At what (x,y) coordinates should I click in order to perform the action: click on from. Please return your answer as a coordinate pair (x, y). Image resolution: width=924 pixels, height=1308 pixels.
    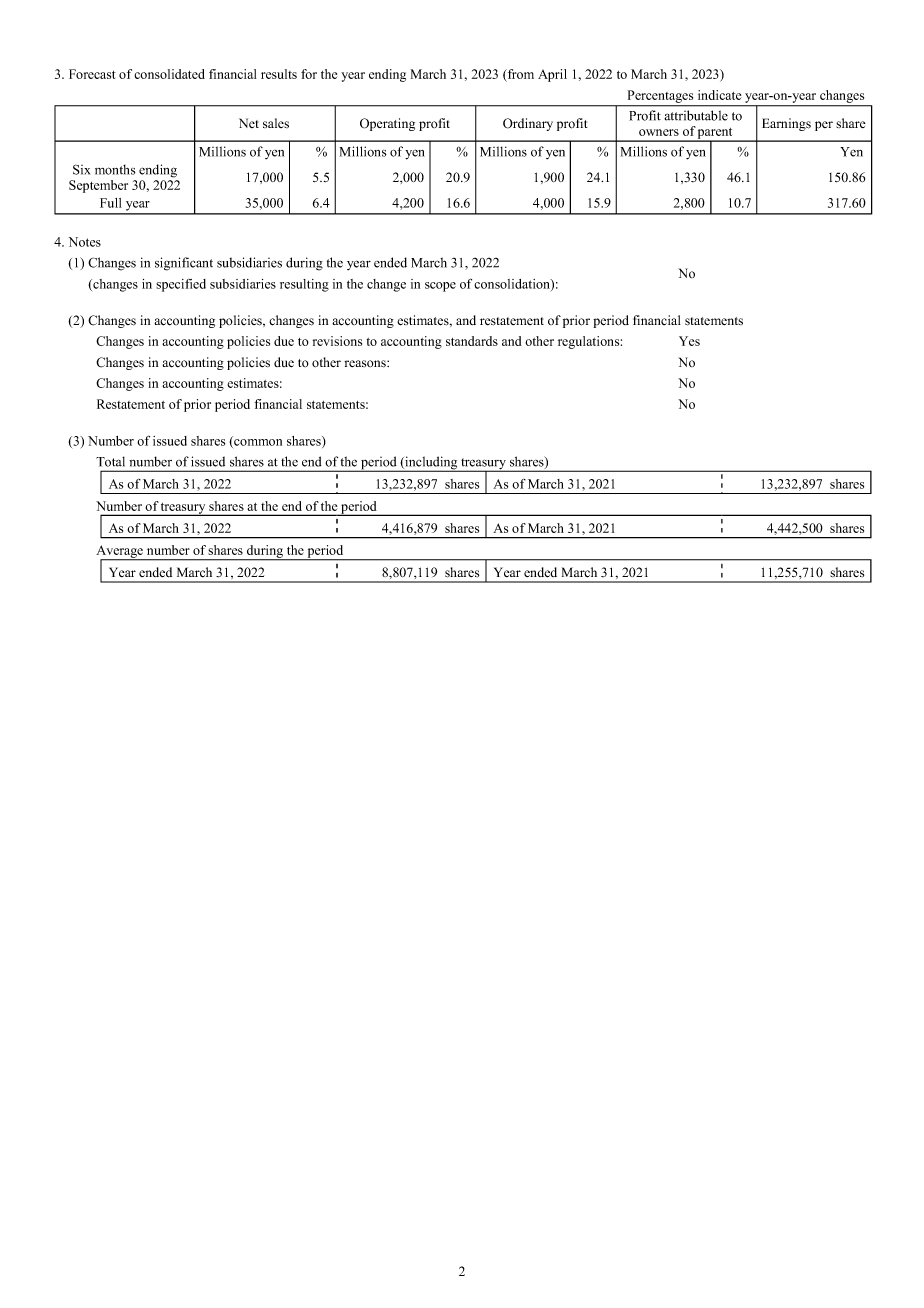
    Looking at the image, I should click on (520, 75).
